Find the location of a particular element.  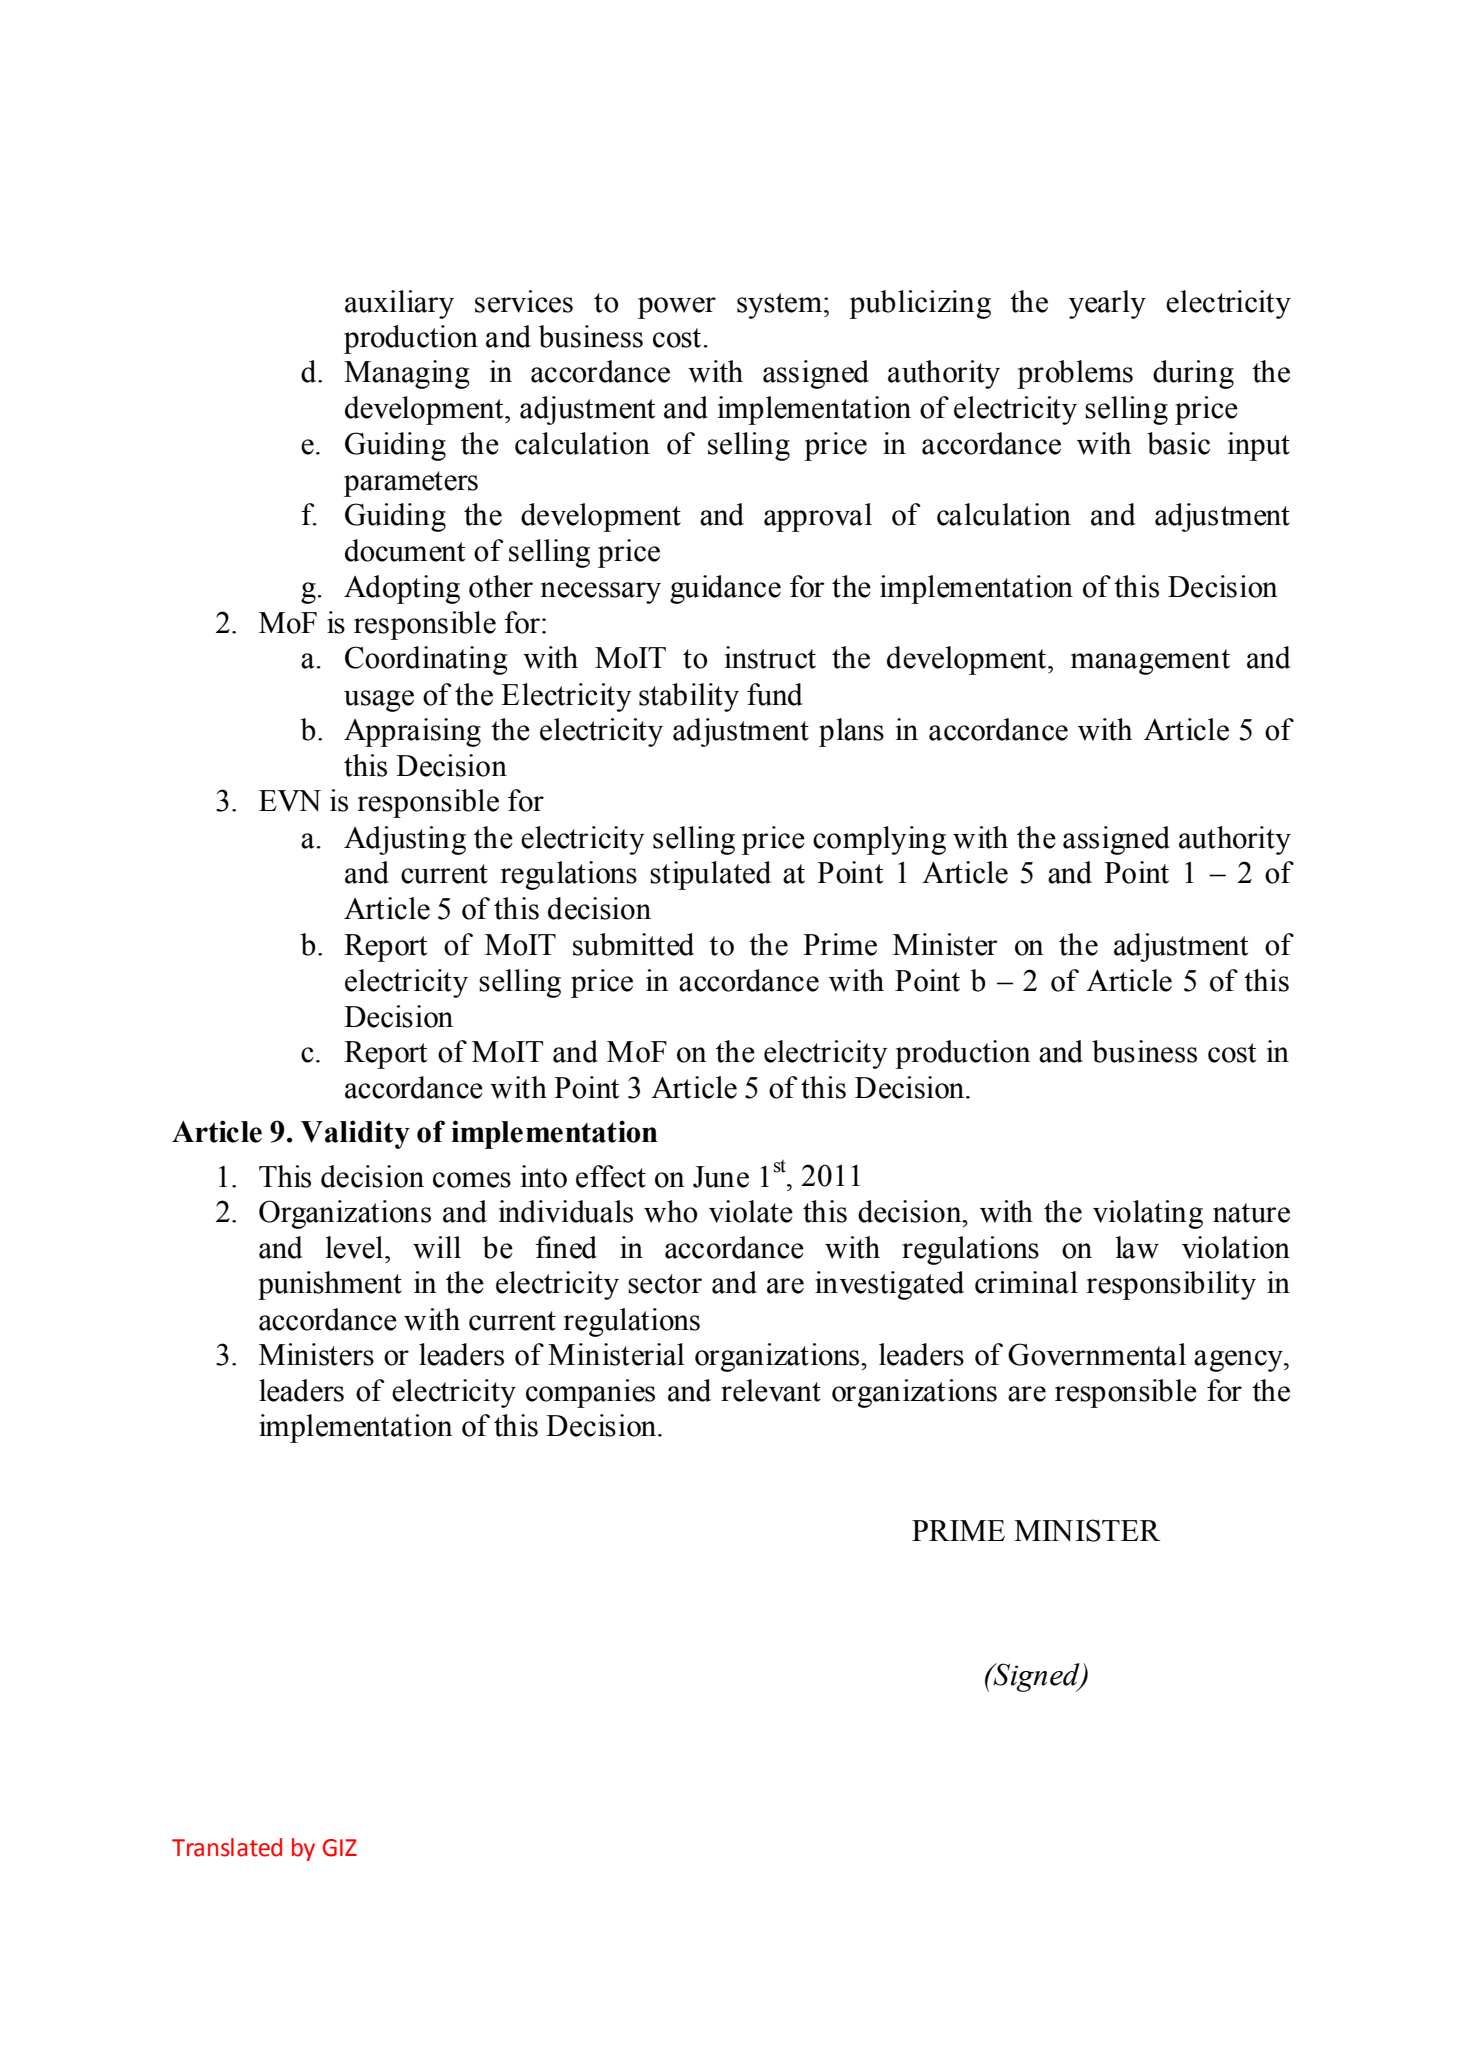

June is located at coordinates (721, 1177).
